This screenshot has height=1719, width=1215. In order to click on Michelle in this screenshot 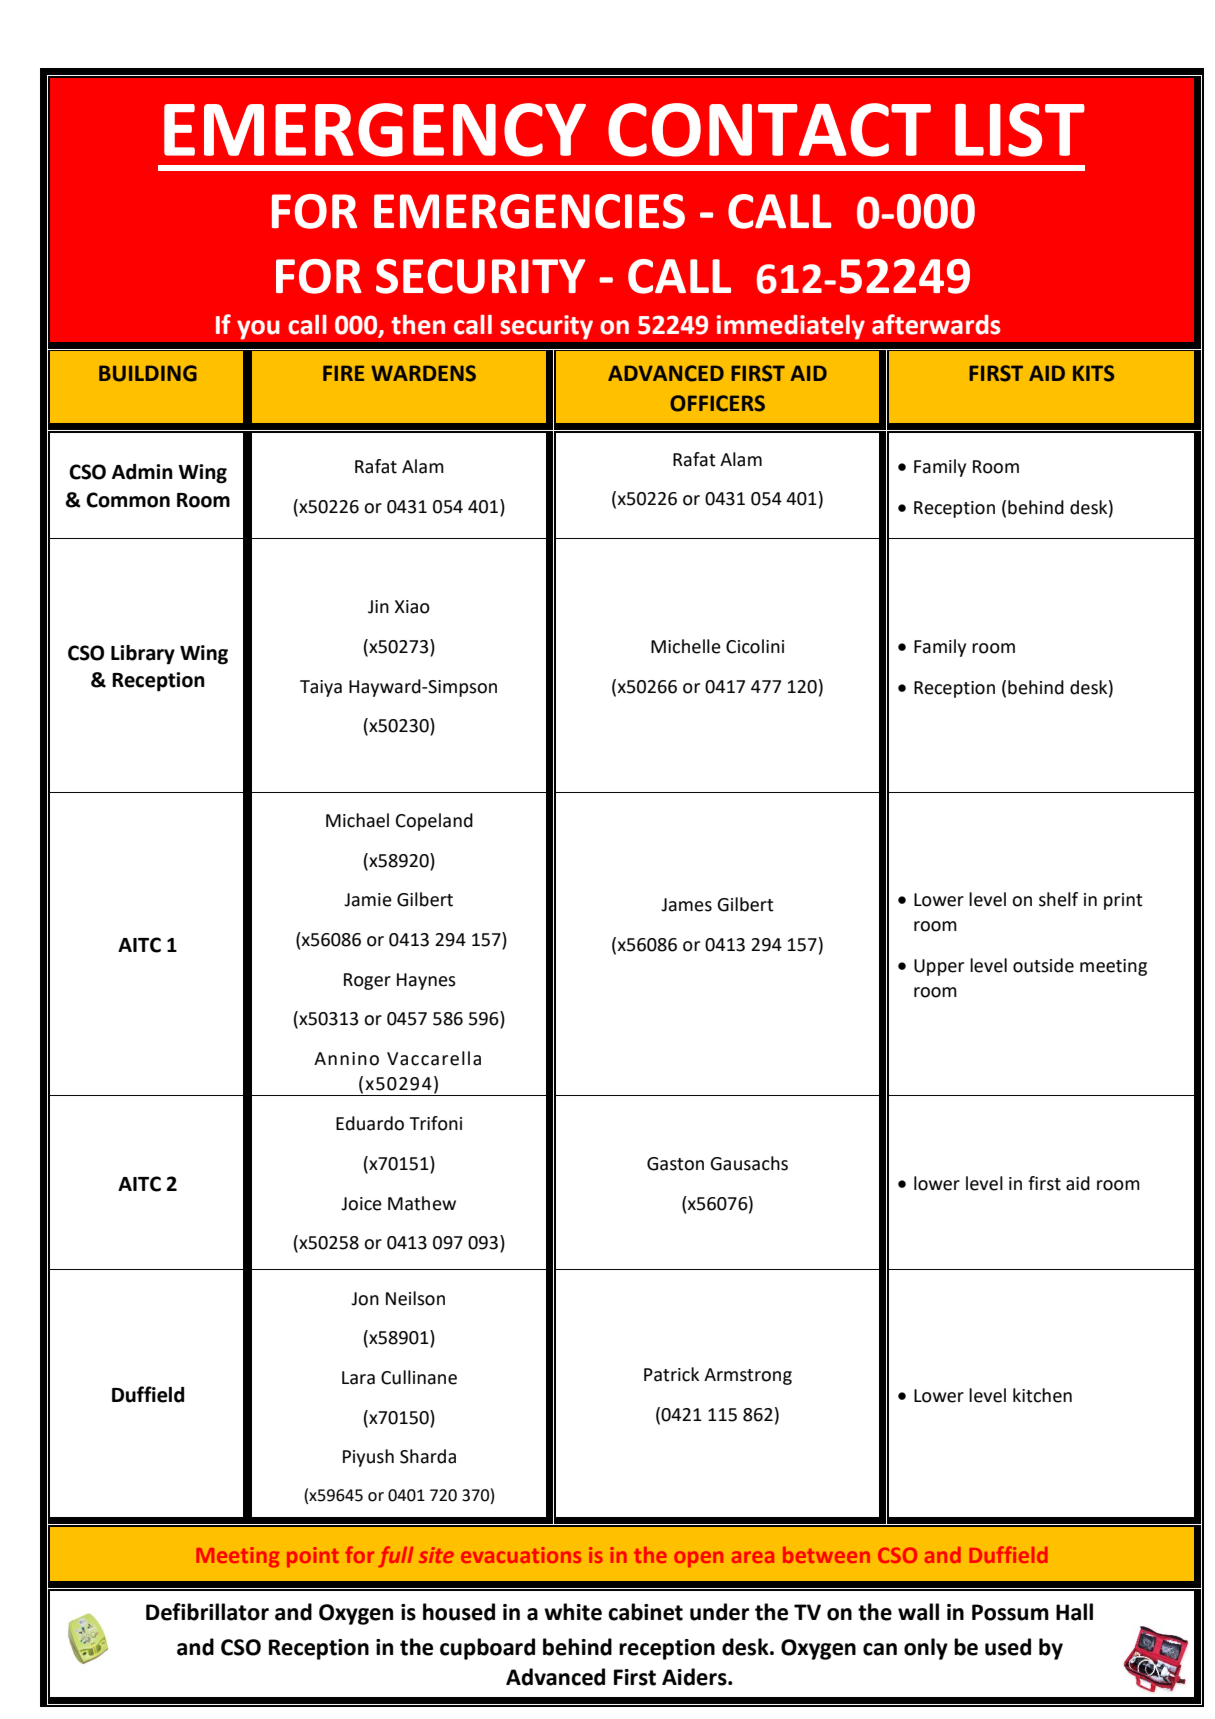, I will do `click(686, 646)`.
